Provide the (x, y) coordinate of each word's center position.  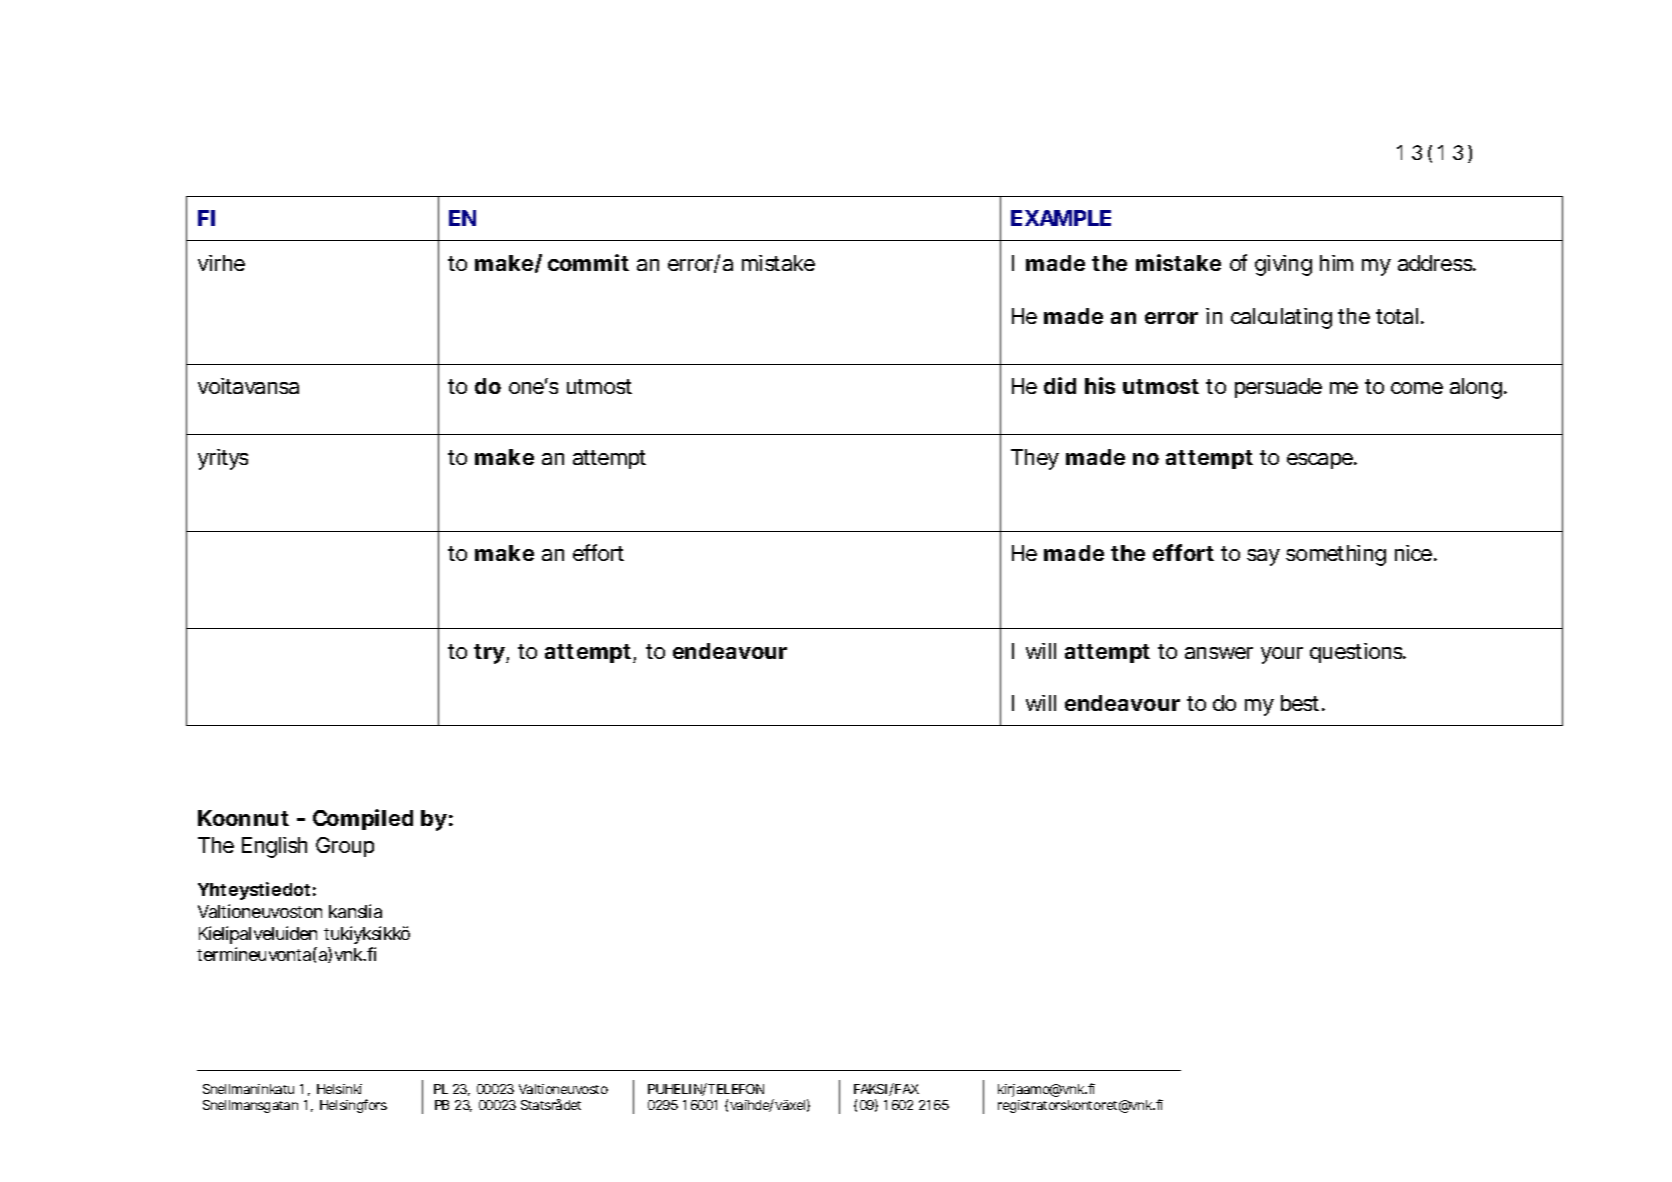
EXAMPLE (1061, 218)
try (490, 654)
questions (1357, 653)
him (1336, 263)
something (1336, 555)
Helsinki (339, 1089)
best (1302, 703)
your (1282, 655)
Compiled (363, 819)
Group (345, 847)
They (1035, 459)
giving (1283, 265)
